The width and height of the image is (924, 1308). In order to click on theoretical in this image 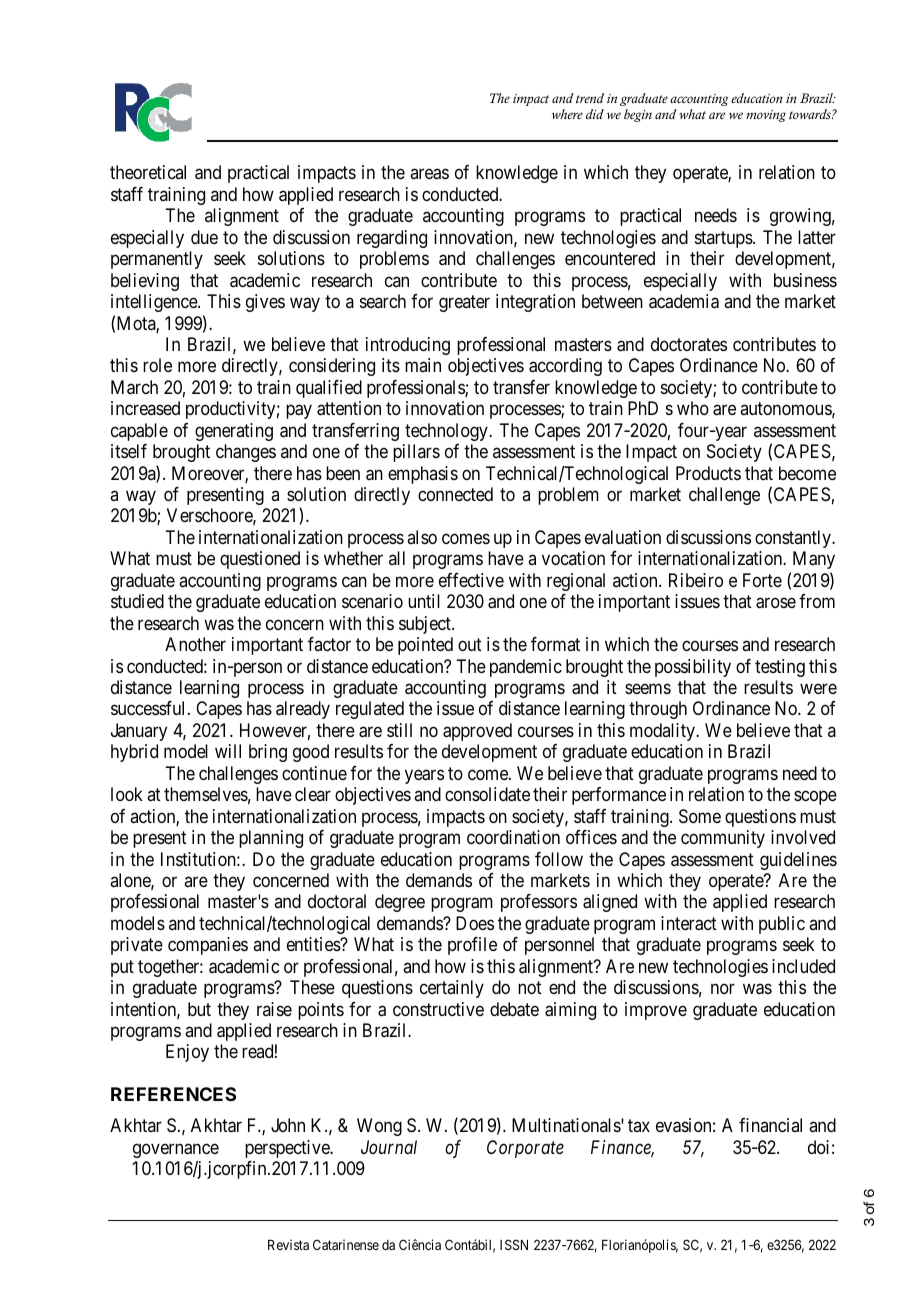, I will do `click(148, 172)`.
